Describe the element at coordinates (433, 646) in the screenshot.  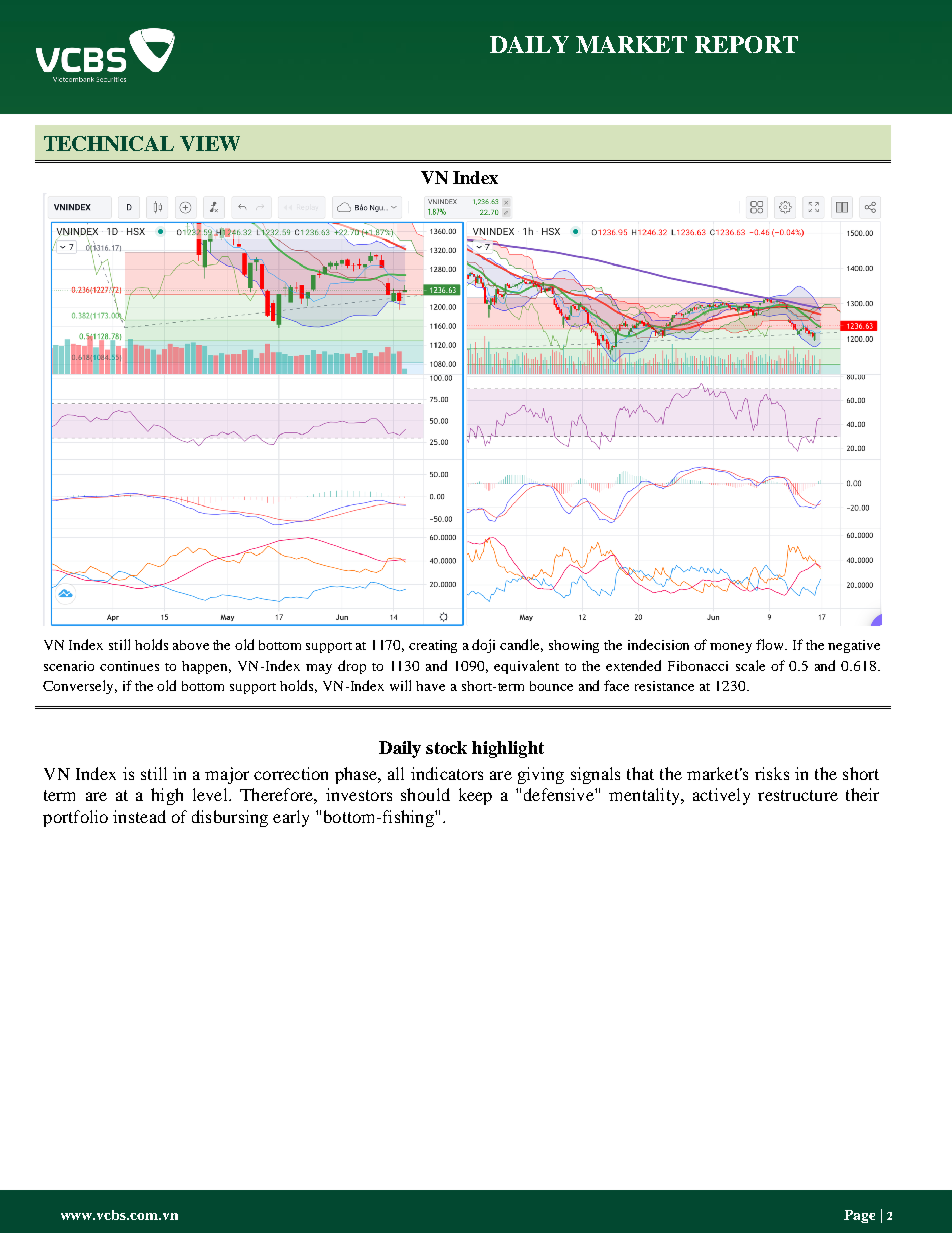
I see `creating` at that location.
